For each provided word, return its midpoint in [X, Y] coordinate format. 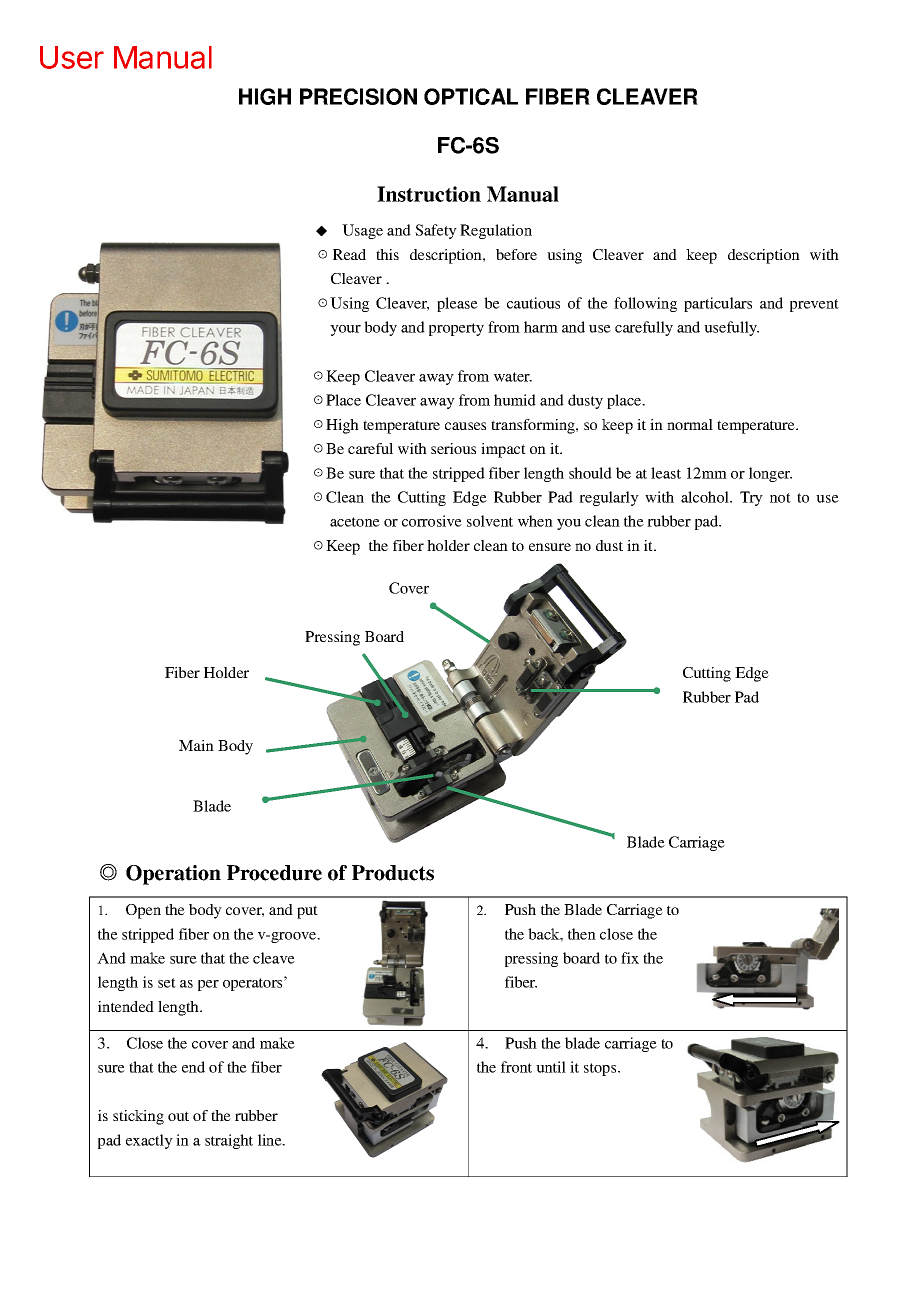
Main [196, 745]
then [582, 934]
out [178, 1116]
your [345, 330]
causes [465, 426]
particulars [718, 304]
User [72, 57]
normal [690, 424]
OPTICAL [471, 96]
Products [393, 873]
